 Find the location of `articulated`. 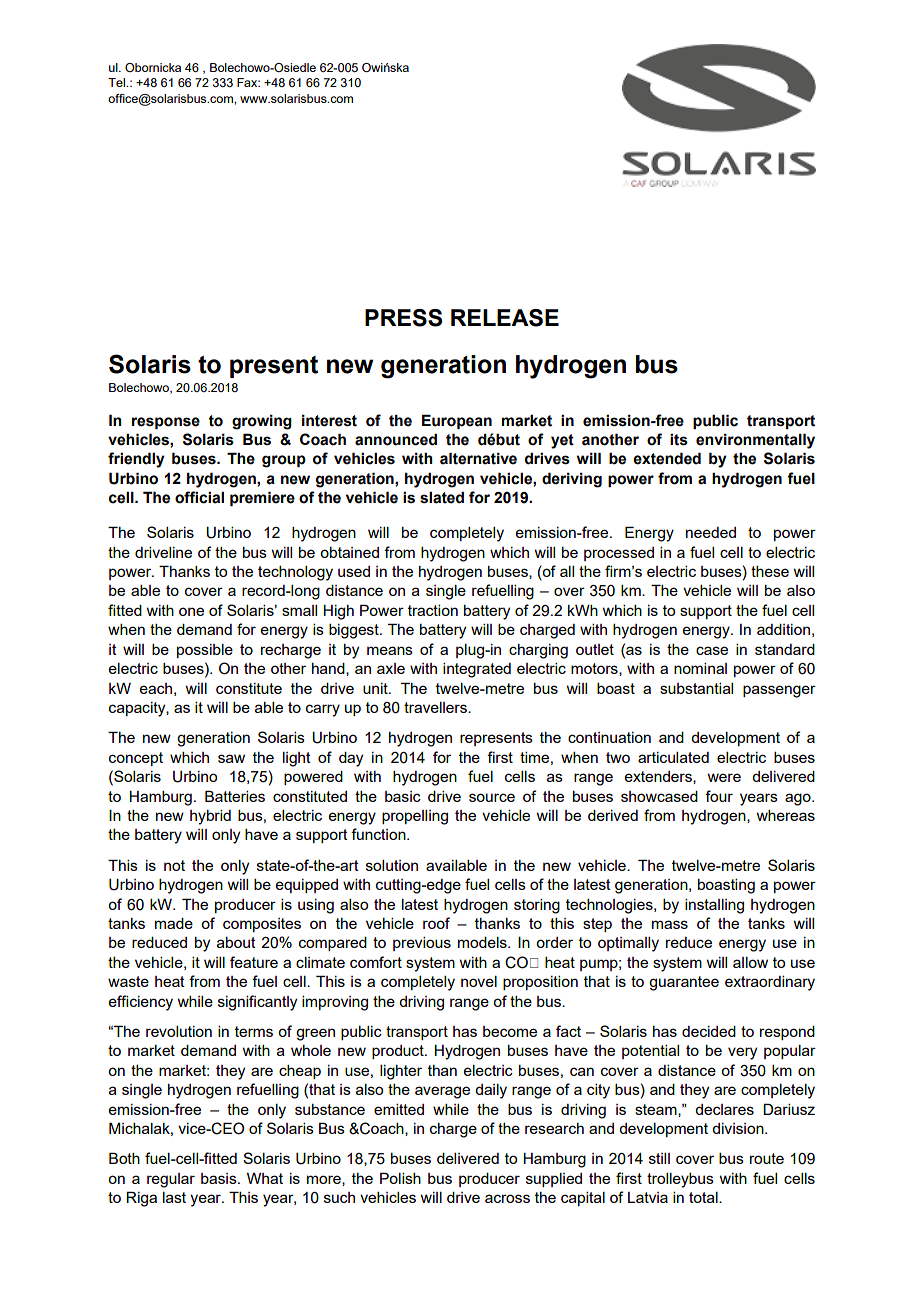

articulated is located at coordinates (673, 757).
